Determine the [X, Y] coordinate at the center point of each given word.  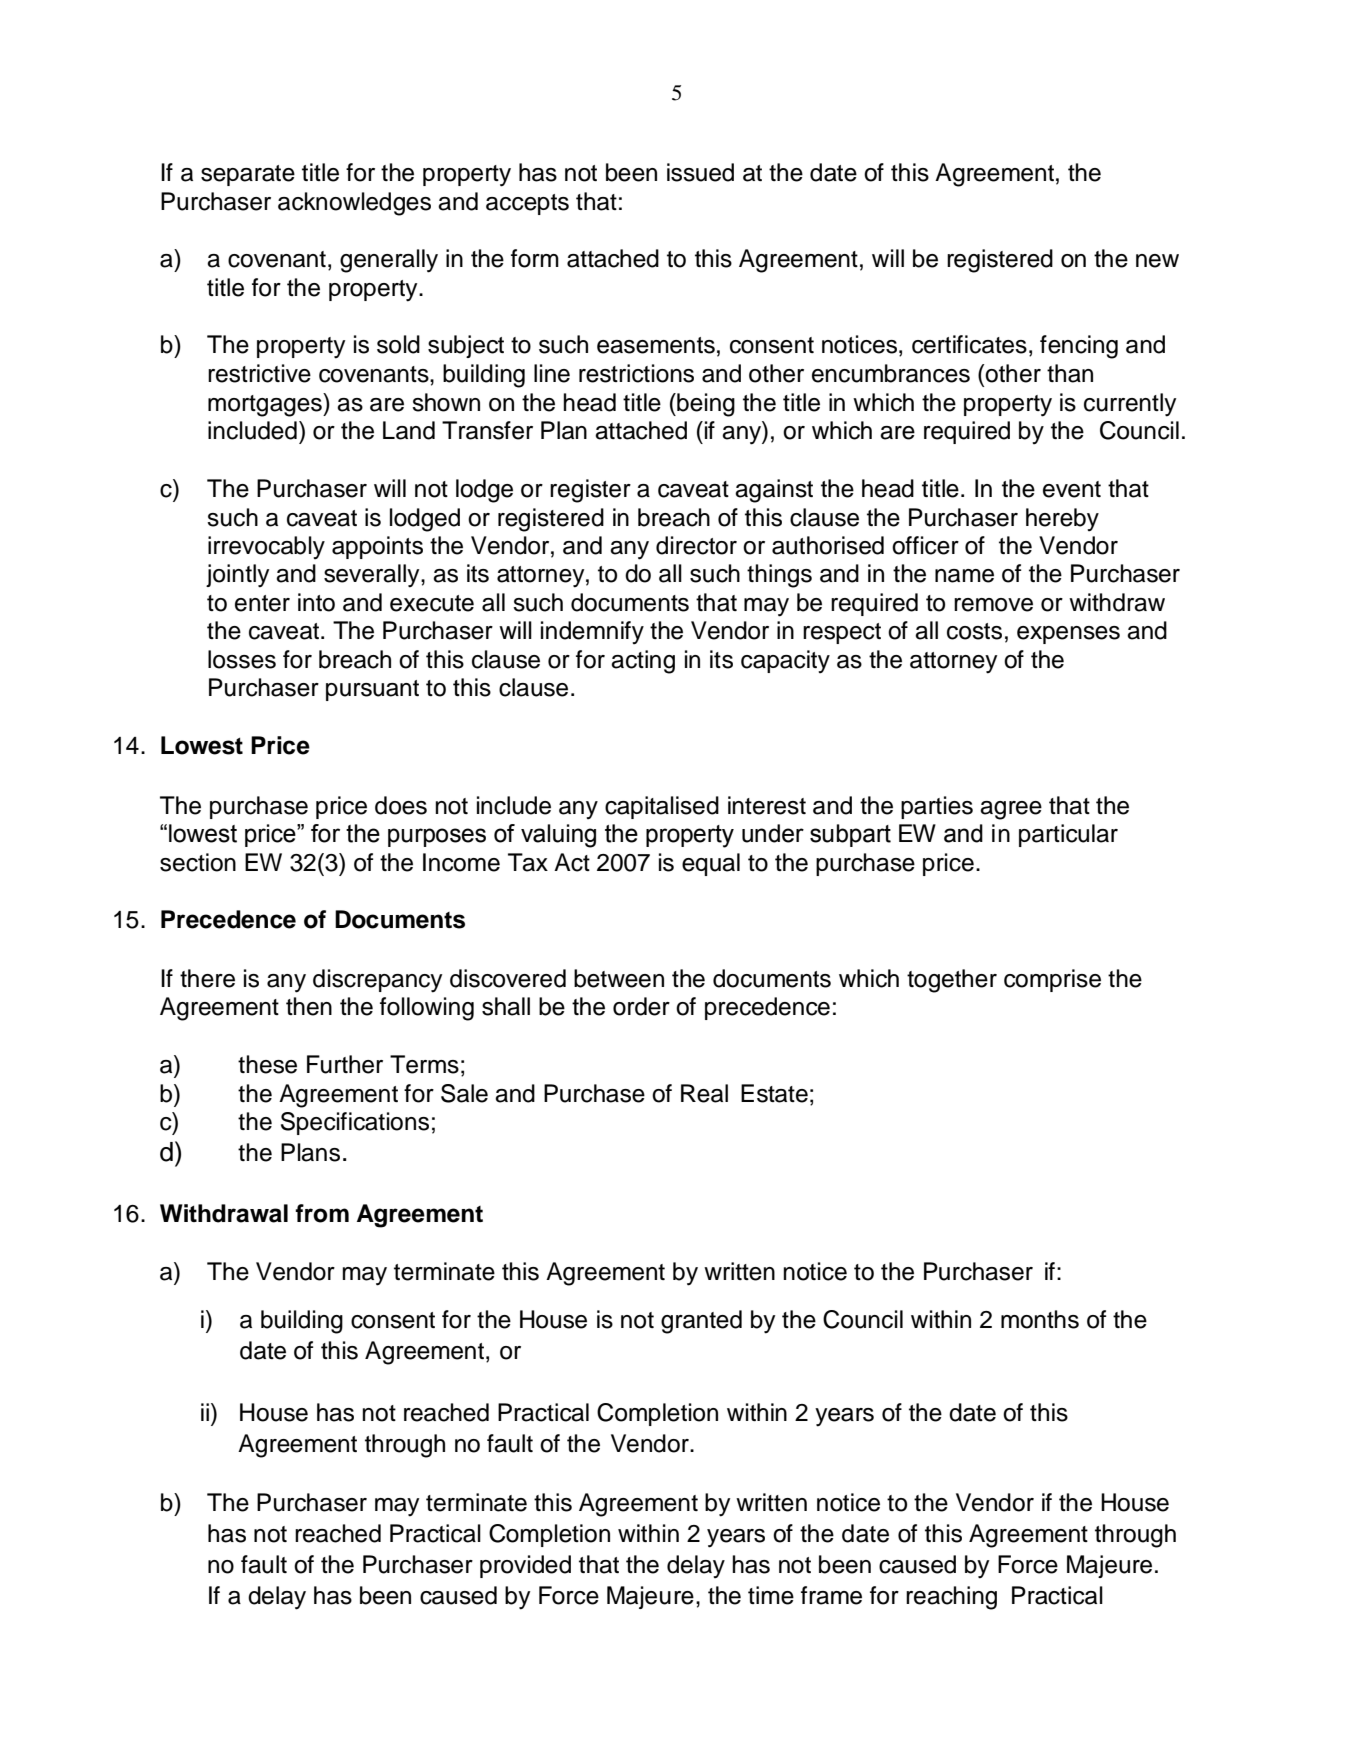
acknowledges [354, 204]
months [1040, 1319]
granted [701, 1322]
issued [700, 172]
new [1157, 261]
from [322, 1213]
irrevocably [266, 547]
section [198, 862]
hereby [1062, 519]
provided [525, 1566]
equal [711, 864]
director [696, 545]
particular [1068, 835]
